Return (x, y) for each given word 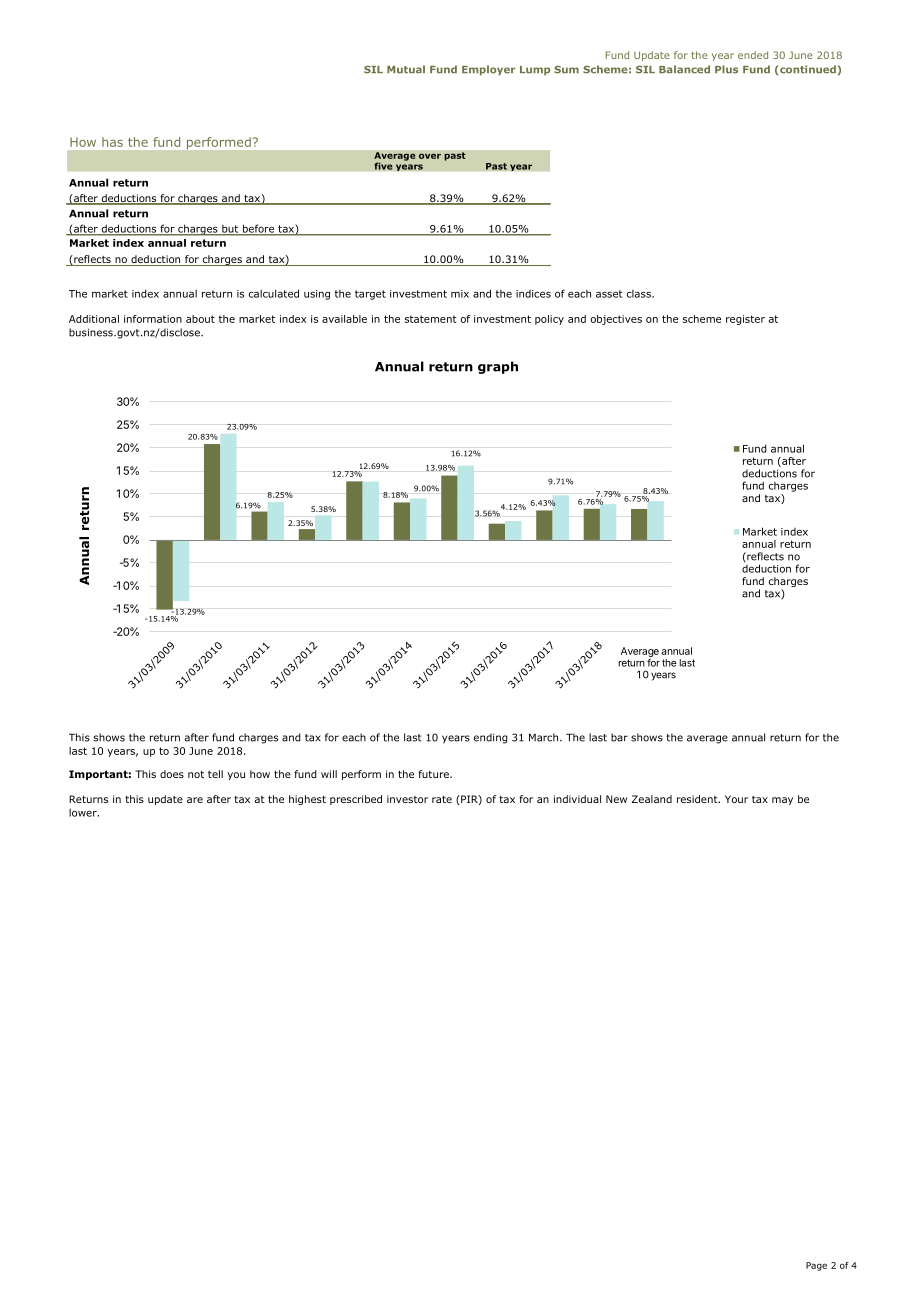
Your (736, 799)
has (112, 142)
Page (816, 1266)
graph (498, 367)
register (745, 320)
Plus (726, 69)
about (200, 319)
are (195, 800)
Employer (488, 70)
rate (442, 799)
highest (307, 800)
